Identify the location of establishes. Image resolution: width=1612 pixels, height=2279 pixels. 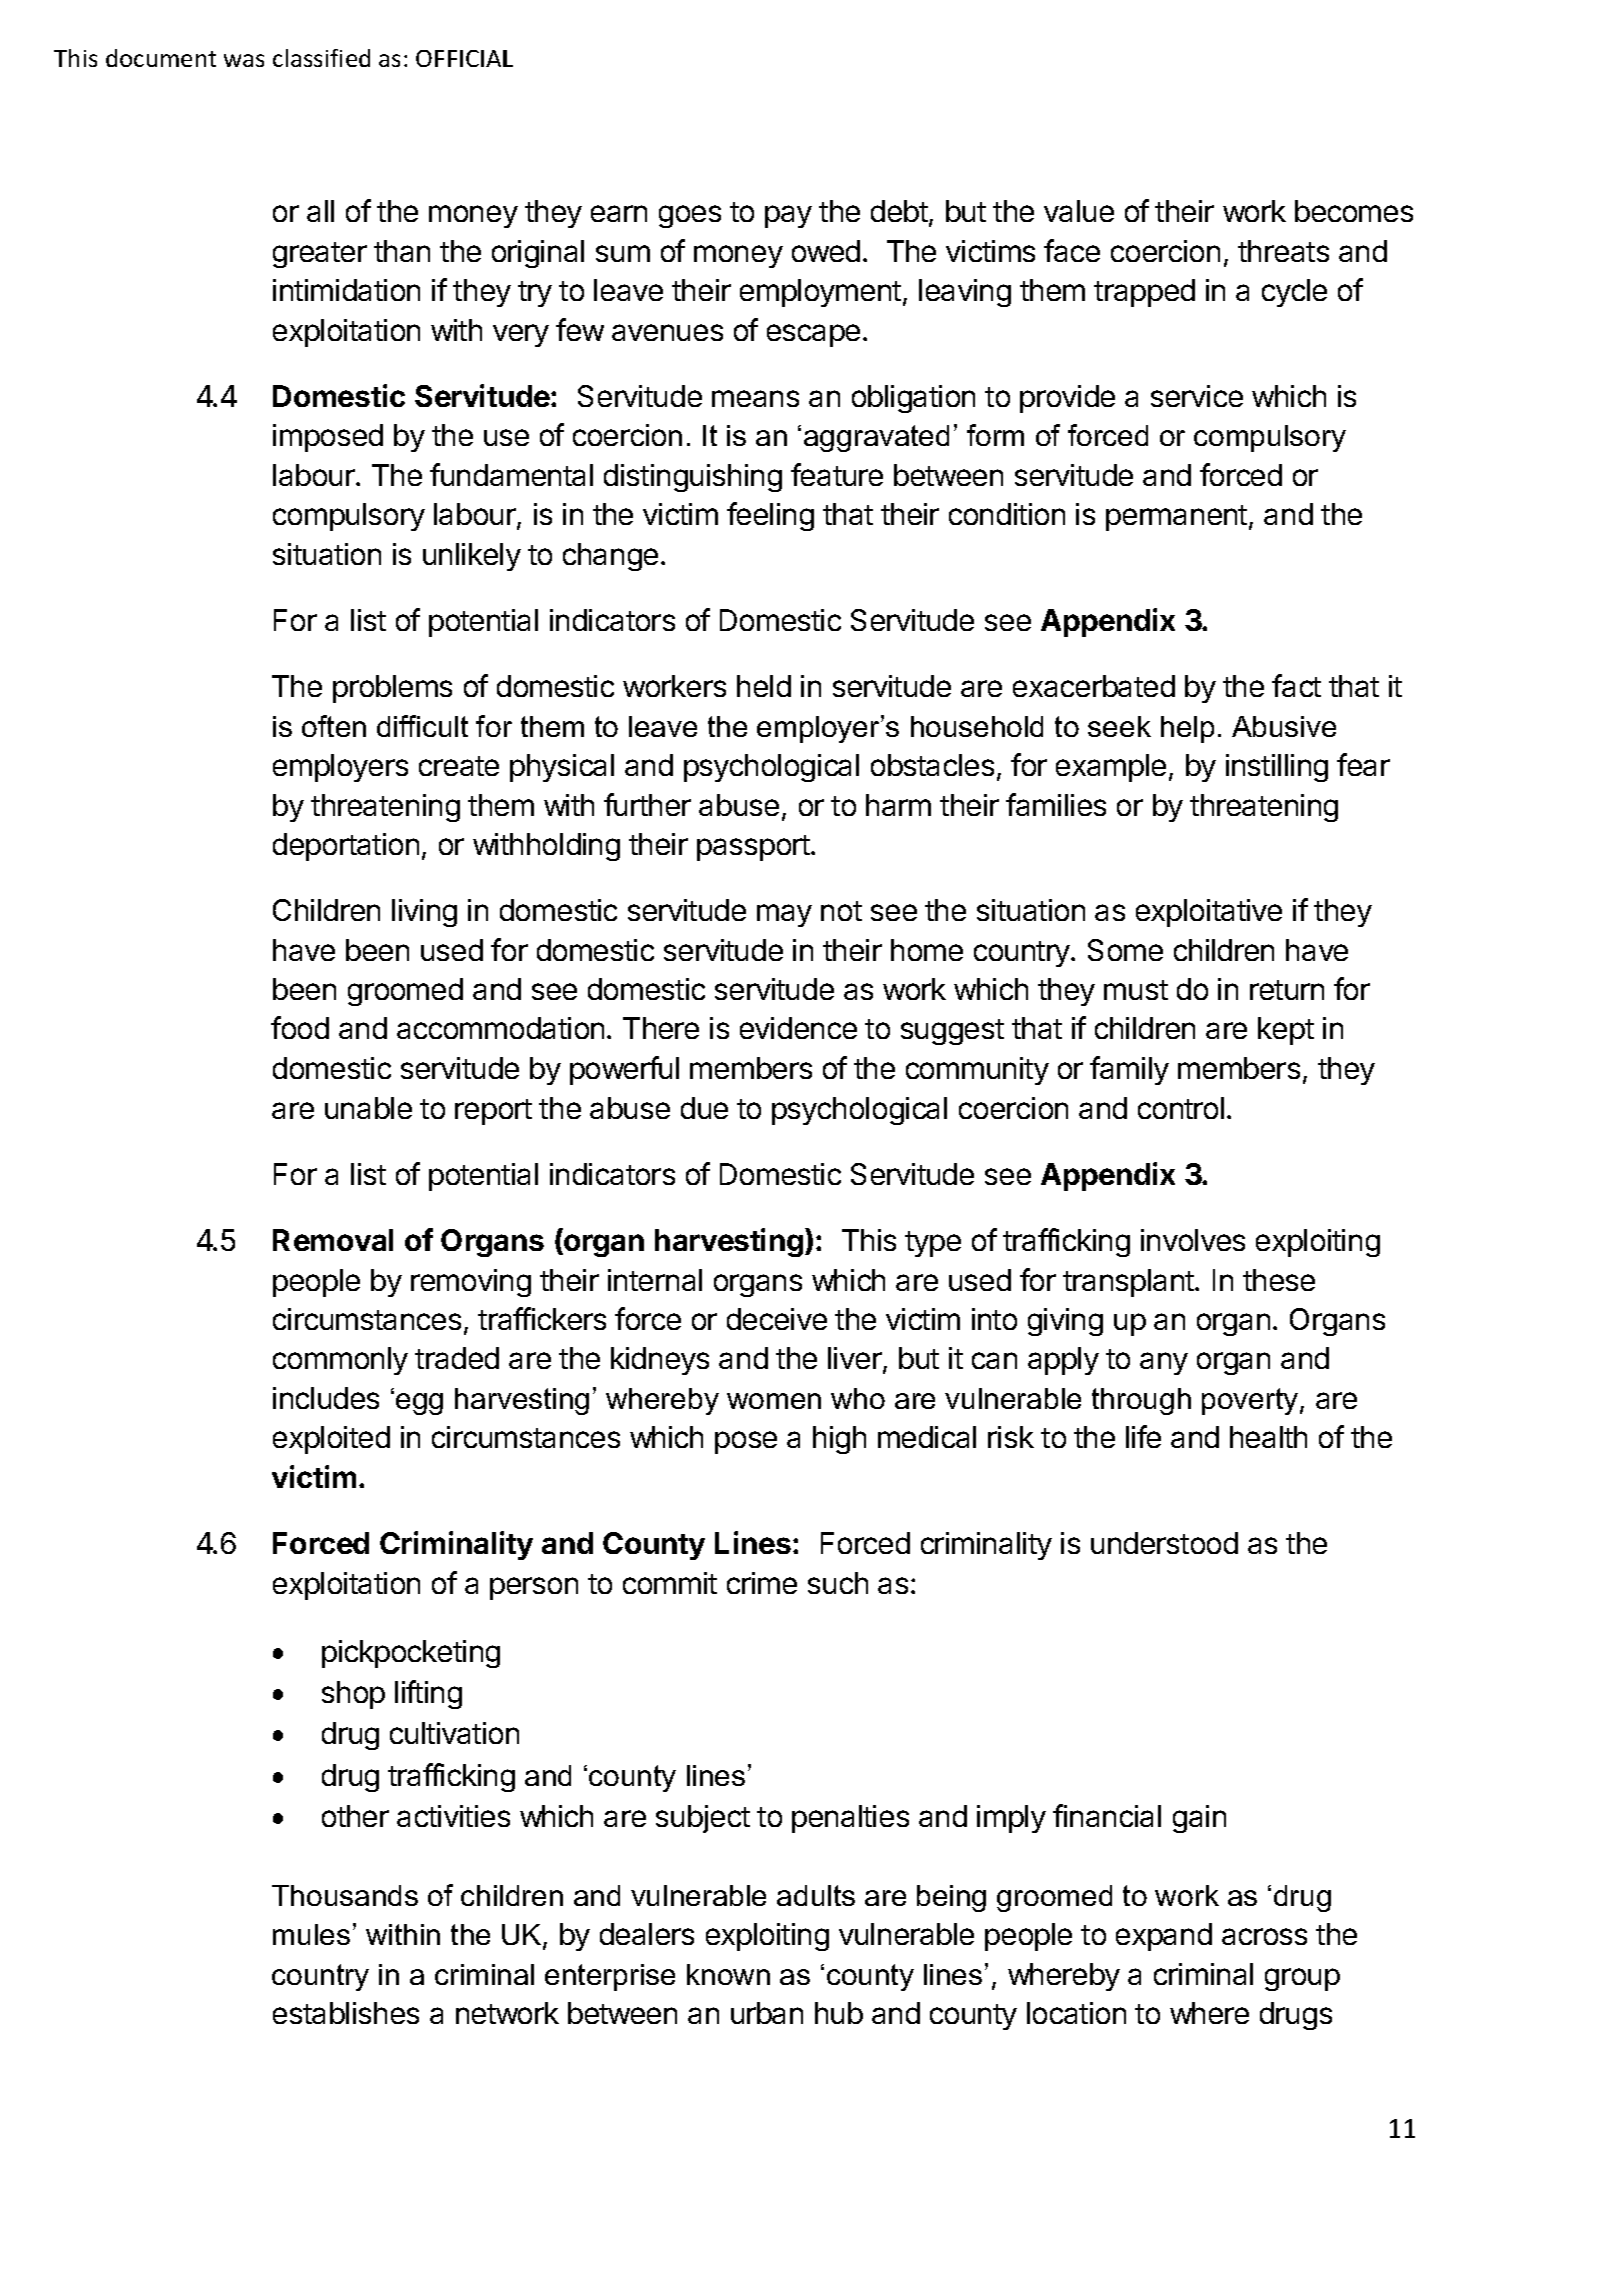
(346, 2013).
